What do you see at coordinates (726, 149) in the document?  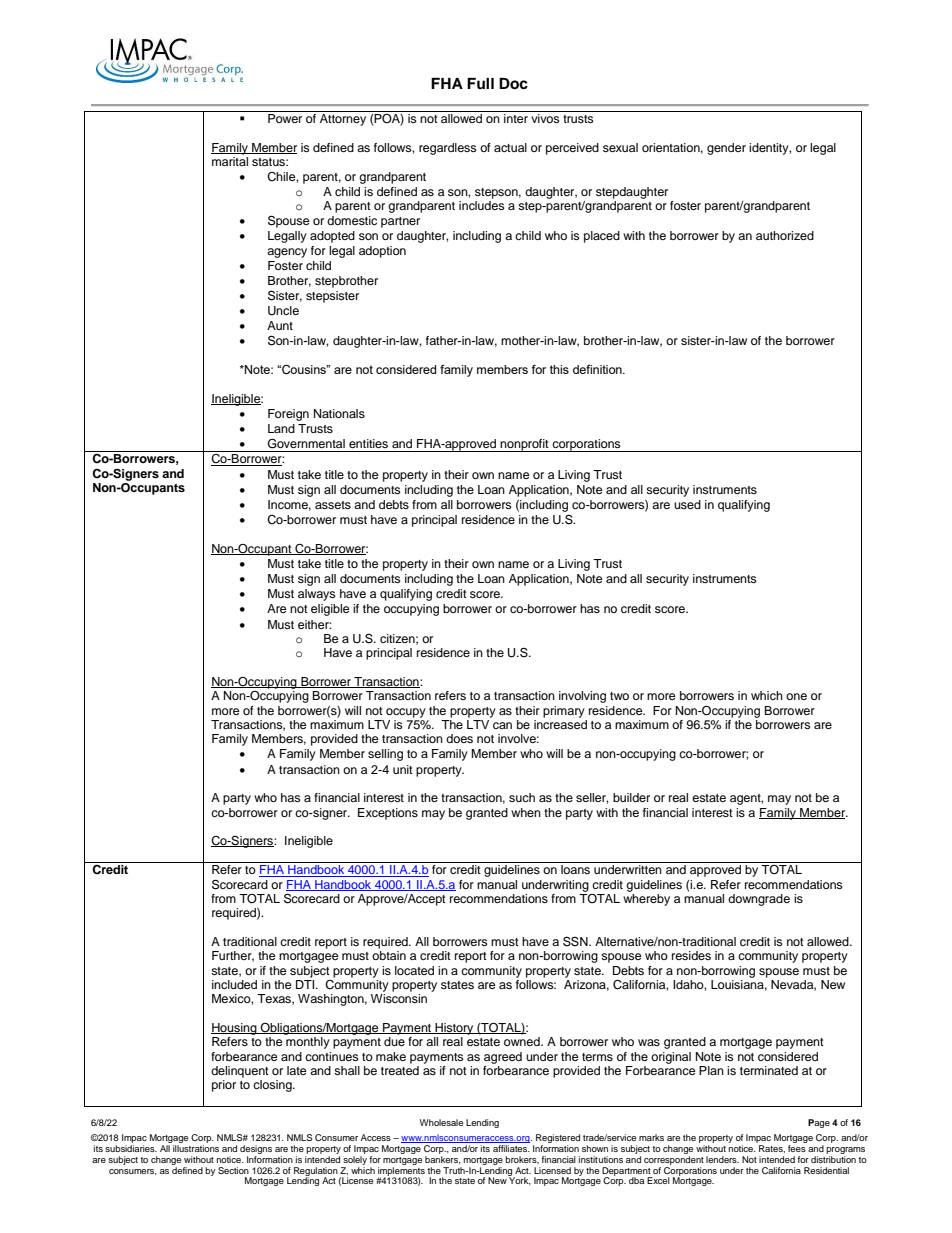 I see `gender` at bounding box center [726, 149].
